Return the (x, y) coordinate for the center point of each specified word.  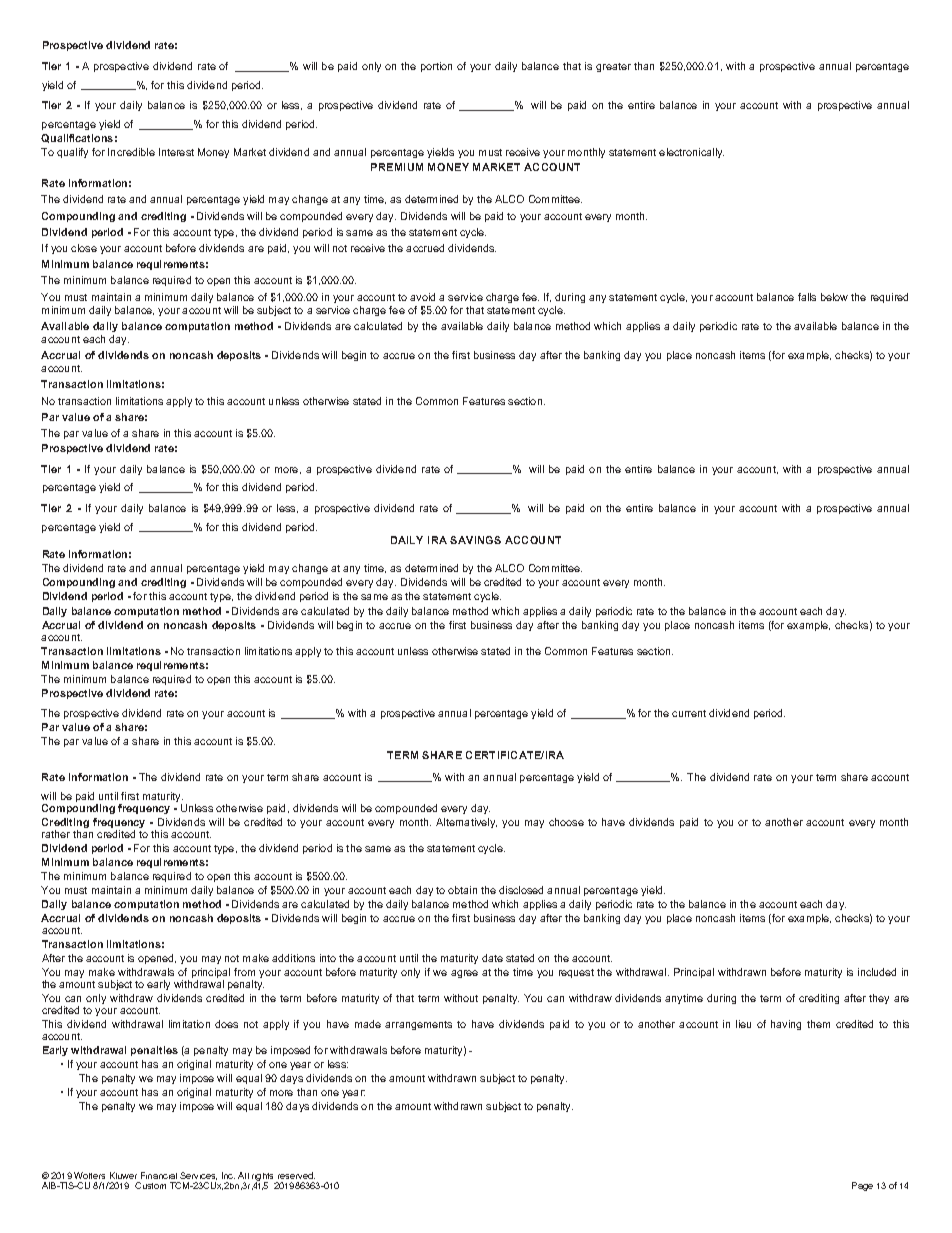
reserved (296, 1175)
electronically (691, 153)
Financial (159, 1175)
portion (436, 67)
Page (862, 1186)
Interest (176, 152)
